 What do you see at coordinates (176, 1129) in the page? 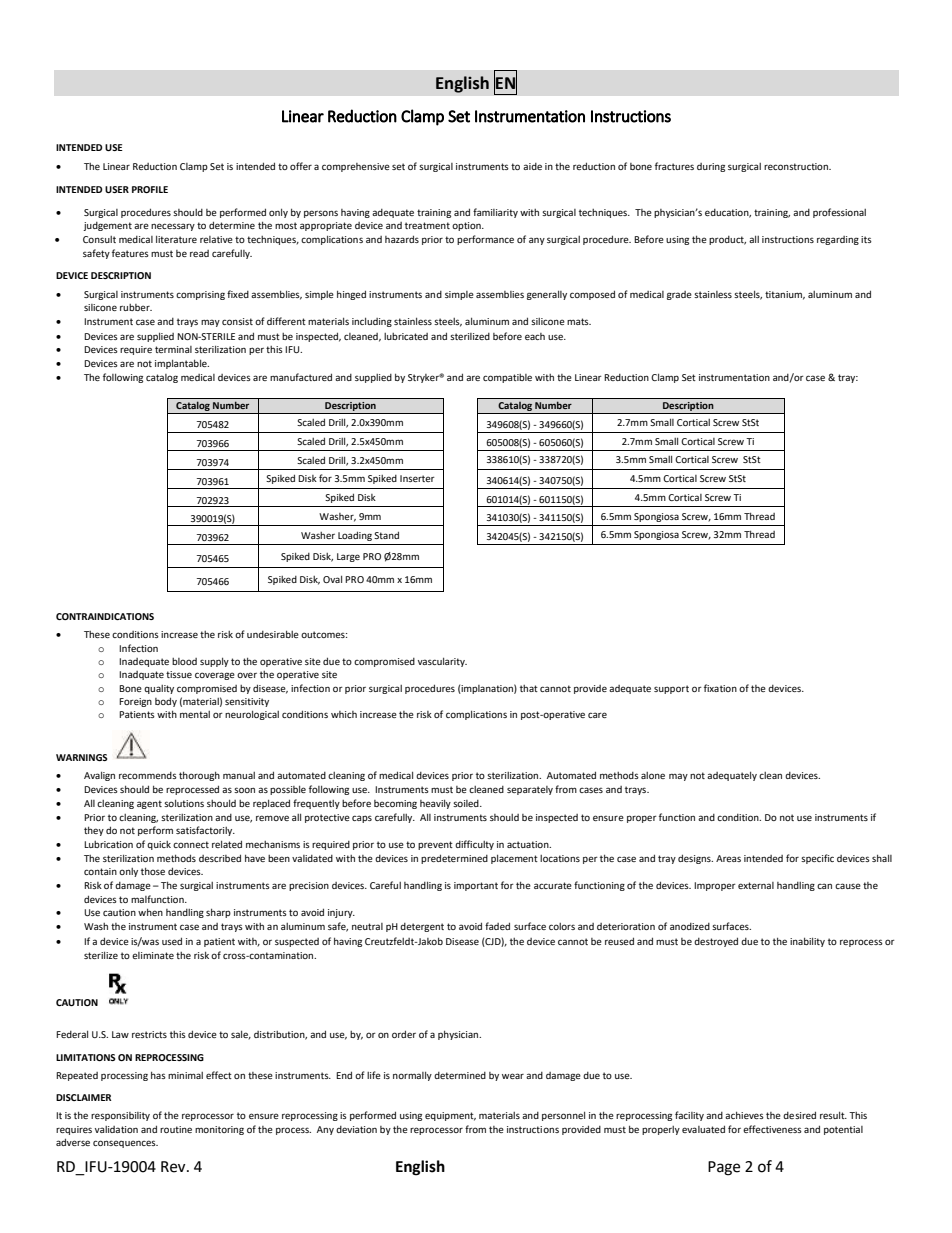
I see `routine` at bounding box center [176, 1129].
